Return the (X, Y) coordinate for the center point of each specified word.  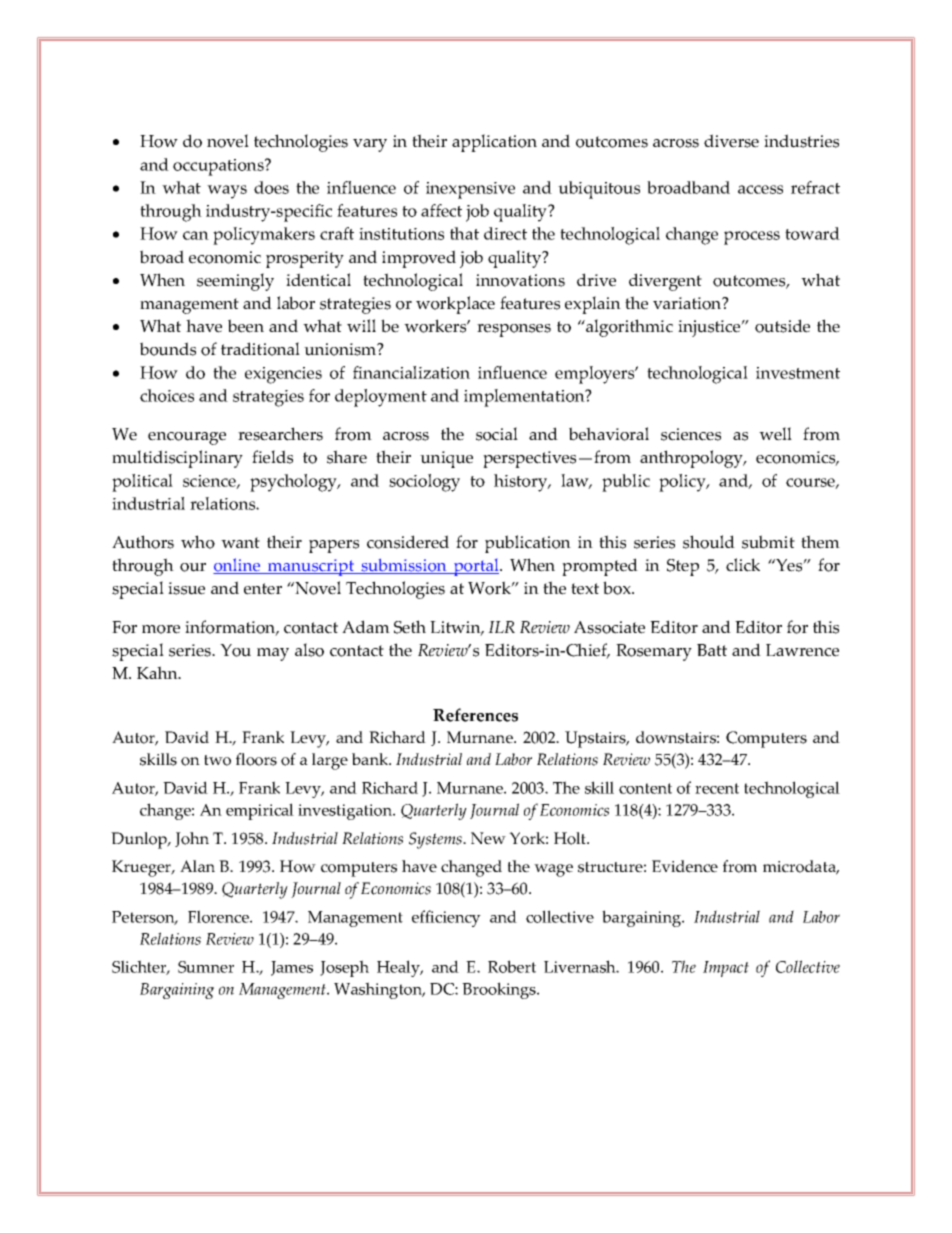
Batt (712, 650)
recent (717, 788)
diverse (731, 141)
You (235, 650)
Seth (410, 627)
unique (446, 459)
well (775, 434)
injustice (710, 328)
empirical (260, 811)
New (488, 838)
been (246, 326)
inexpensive (470, 190)
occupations (219, 167)
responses (514, 330)
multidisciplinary (177, 459)
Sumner (206, 967)
